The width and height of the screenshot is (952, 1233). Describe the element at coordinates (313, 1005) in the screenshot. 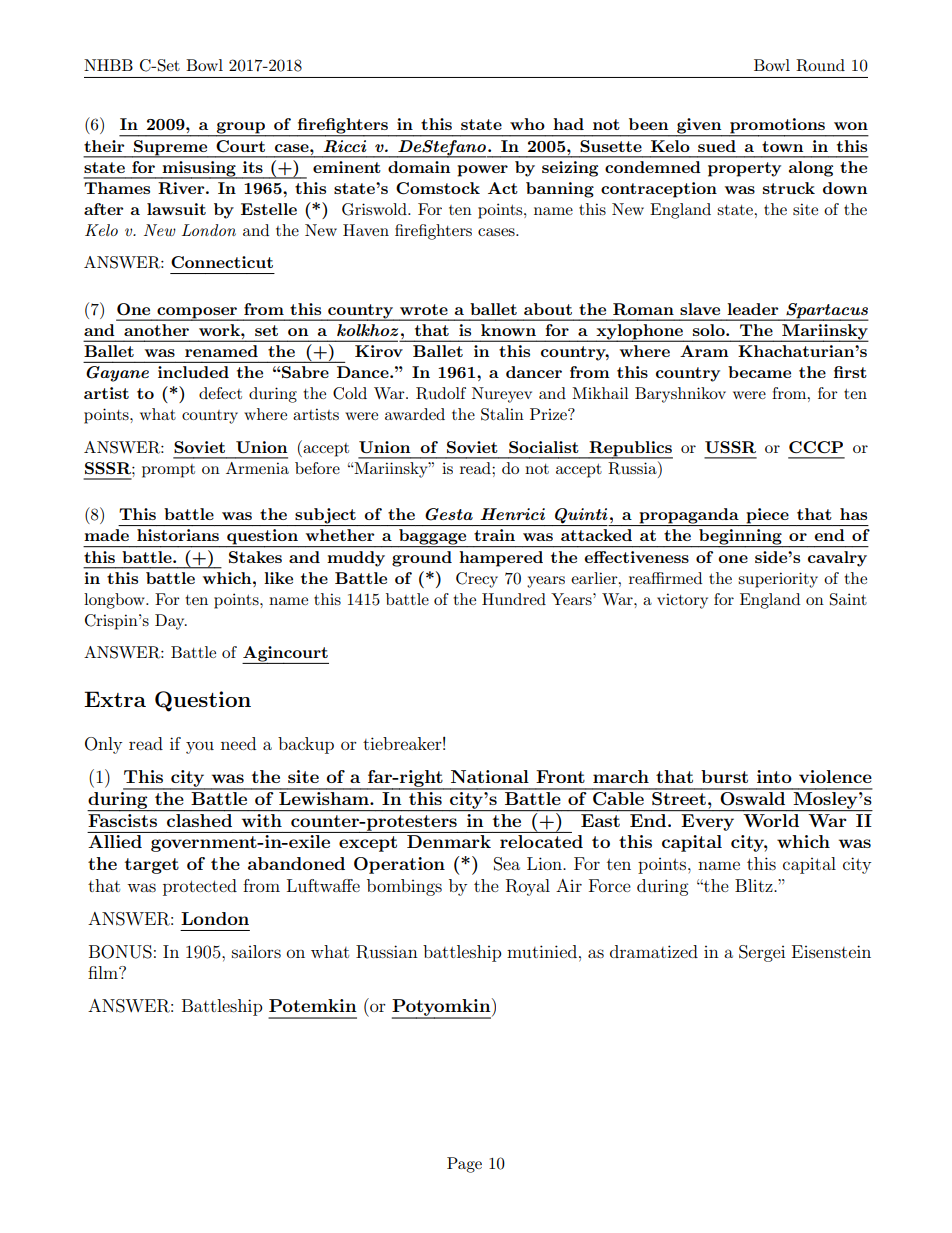

I see `Potemkin` at that location.
